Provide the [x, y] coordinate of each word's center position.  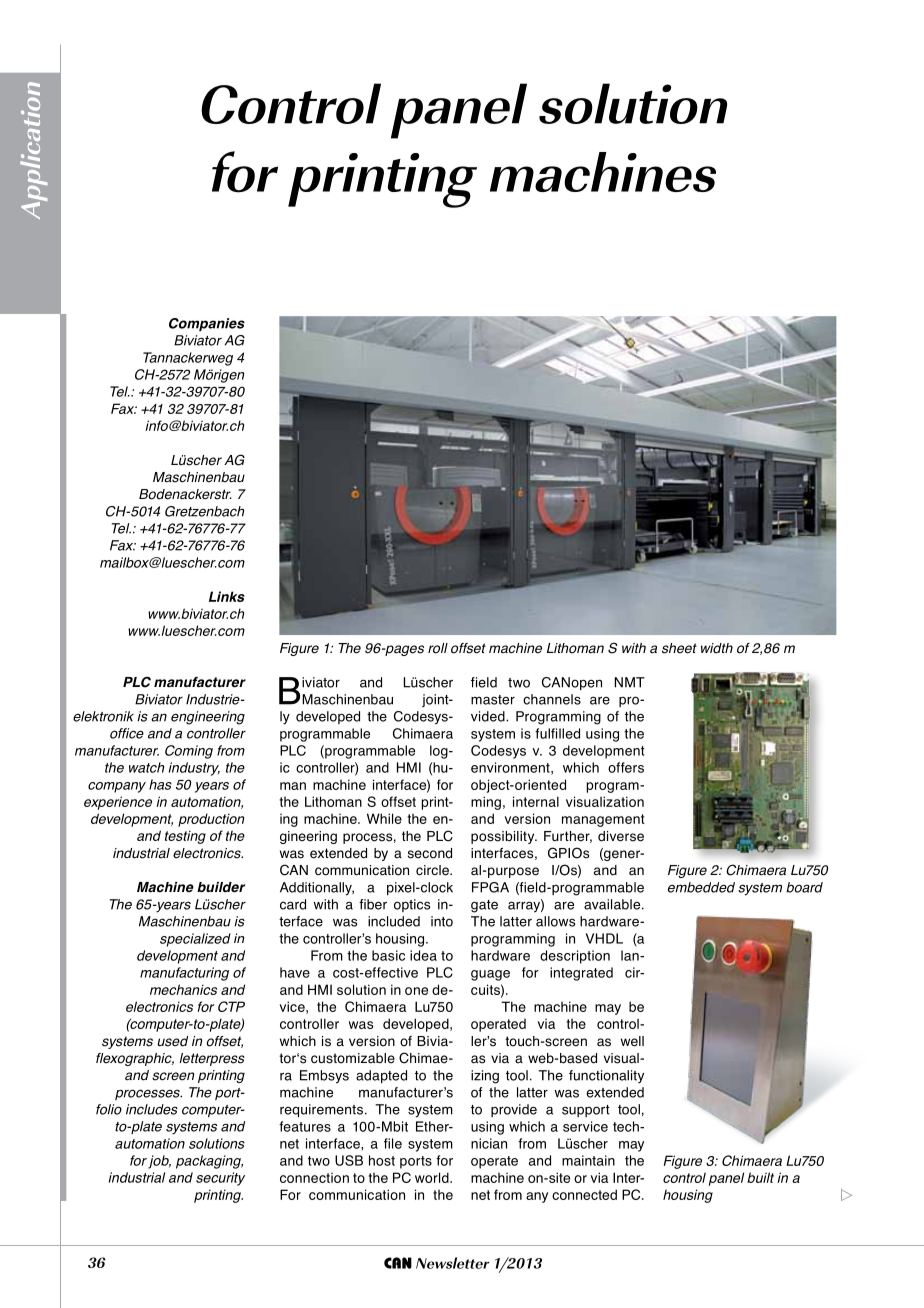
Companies [207, 324]
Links [227, 596]
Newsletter [453, 1263]
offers [626, 767]
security [220, 1179]
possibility [504, 837]
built [760, 1177]
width [717, 648]
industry [194, 769]
